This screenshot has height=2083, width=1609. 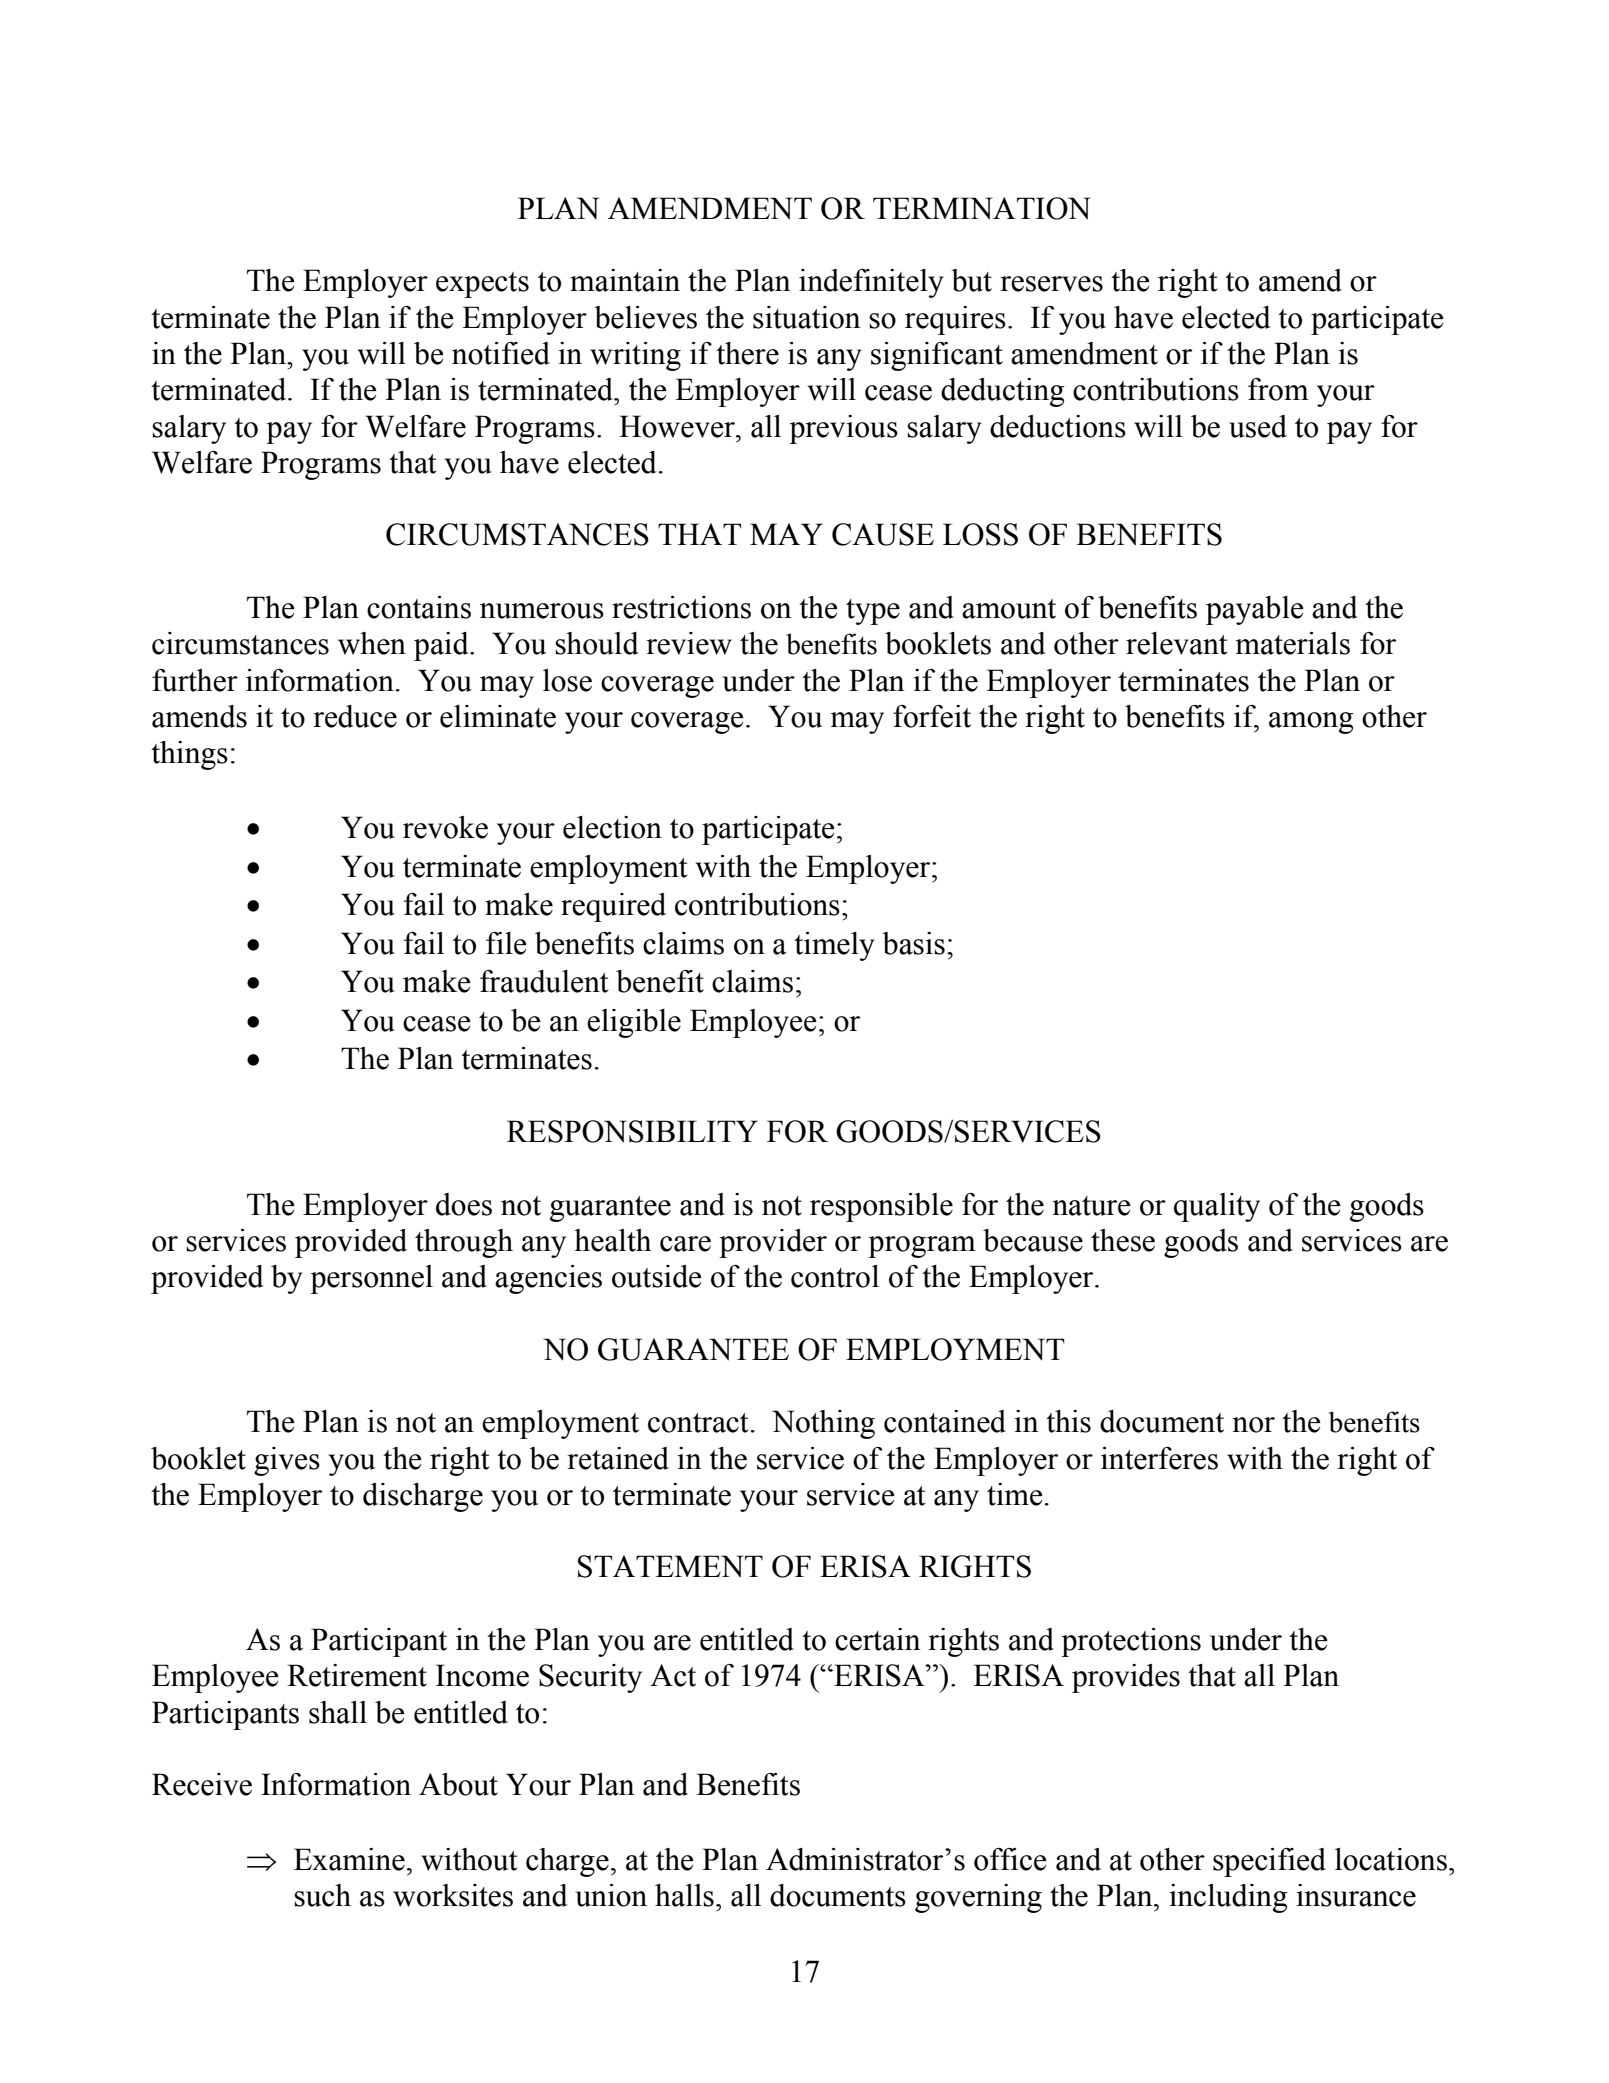 I want to click on situation, so click(x=806, y=317).
